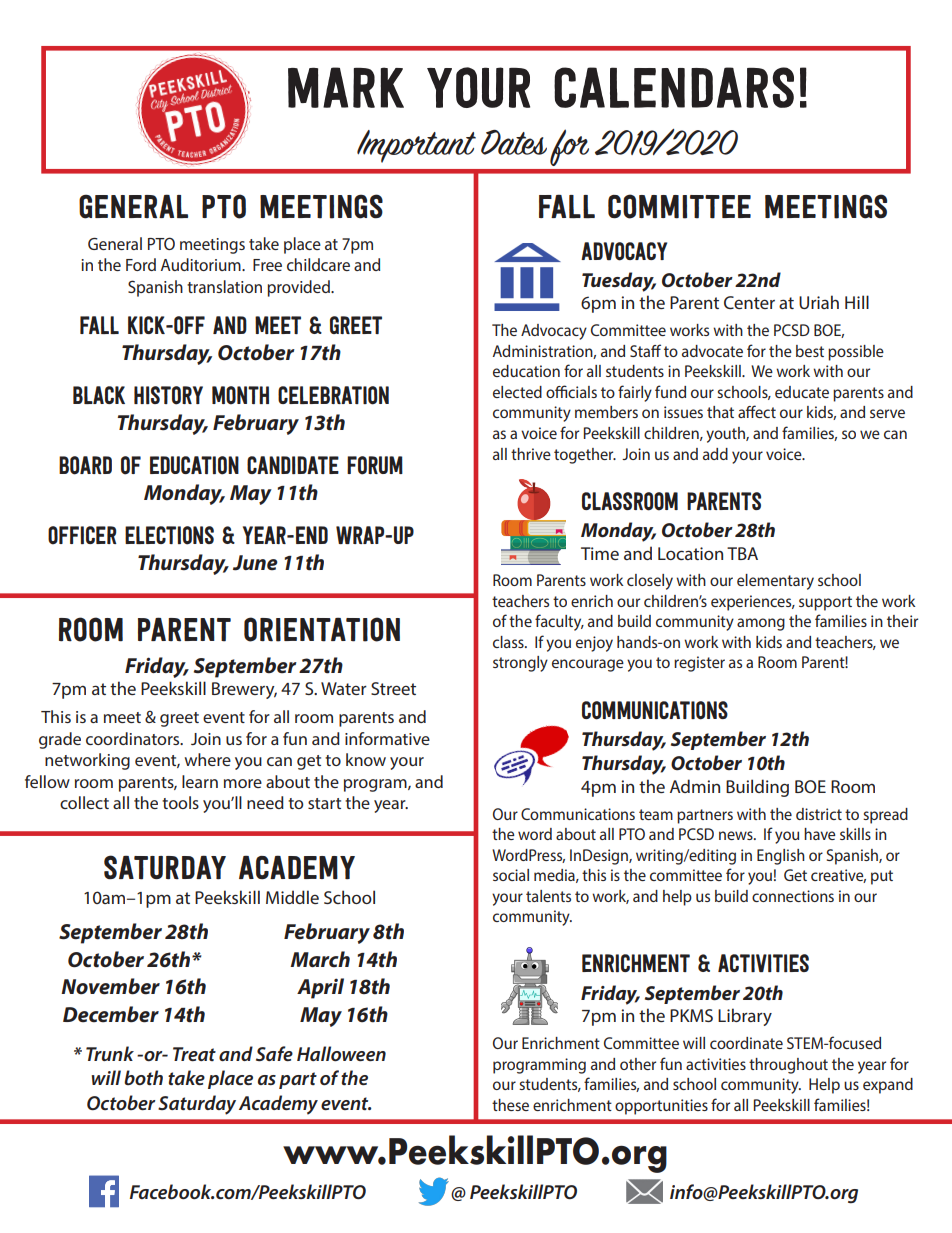 This screenshot has width=952, height=1233. What do you see at coordinates (346, 87) in the screenshot?
I see `mark` at bounding box center [346, 87].
